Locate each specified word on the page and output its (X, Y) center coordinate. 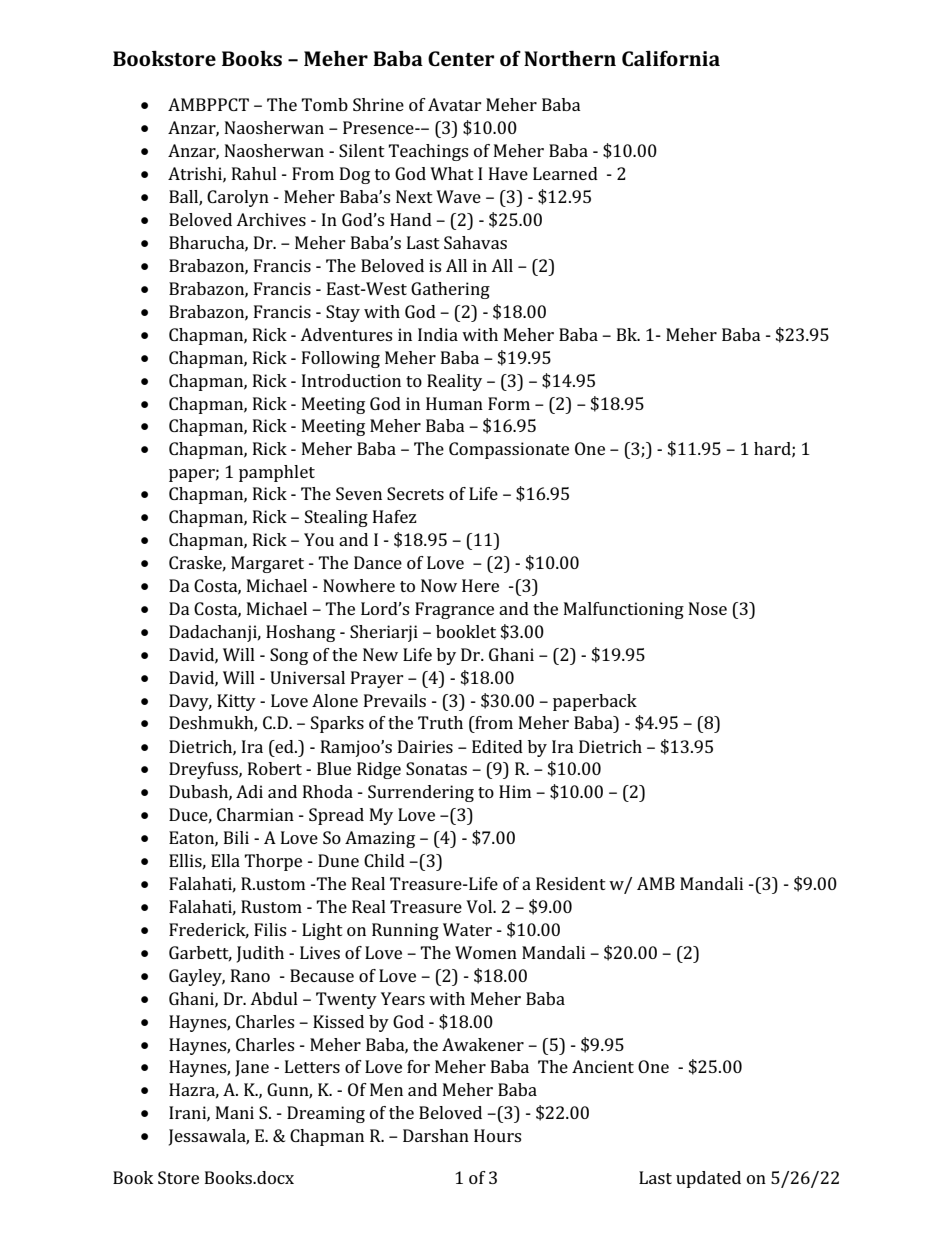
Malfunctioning (624, 610)
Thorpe (273, 862)
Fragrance (454, 610)
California (671, 58)
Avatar (455, 104)
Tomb (324, 104)
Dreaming (326, 1114)
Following (341, 359)
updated (708, 1179)
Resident (571, 883)
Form (509, 403)
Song (289, 656)
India (438, 334)
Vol (480, 906)
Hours (497, 1135)
